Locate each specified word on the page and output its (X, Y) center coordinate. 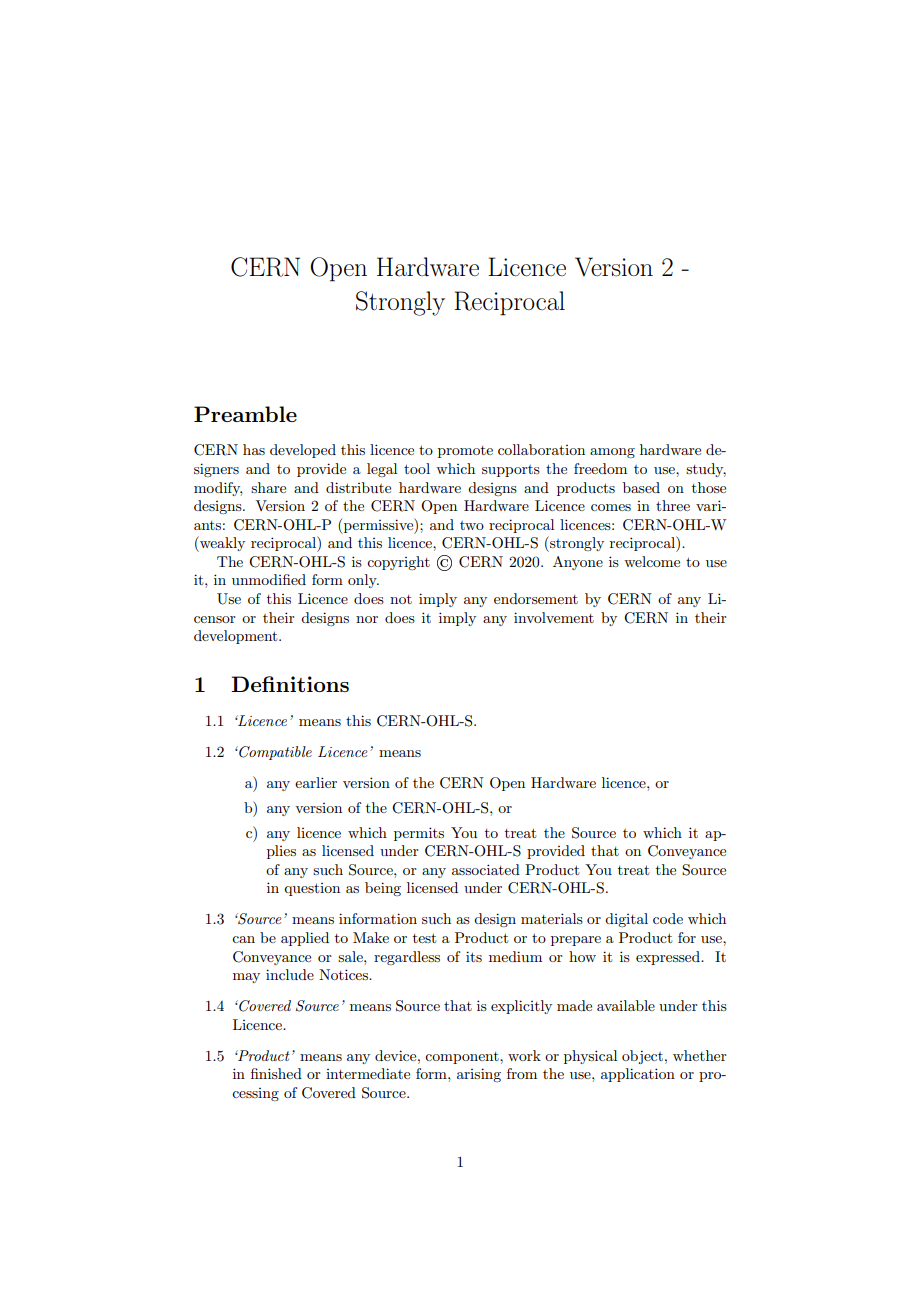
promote (465, 452)
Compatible (274, 753)
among (612, 453)
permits (419, 834)
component (463, 1058)
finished (276, 1073)
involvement (554, 617)
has (254, 449)
